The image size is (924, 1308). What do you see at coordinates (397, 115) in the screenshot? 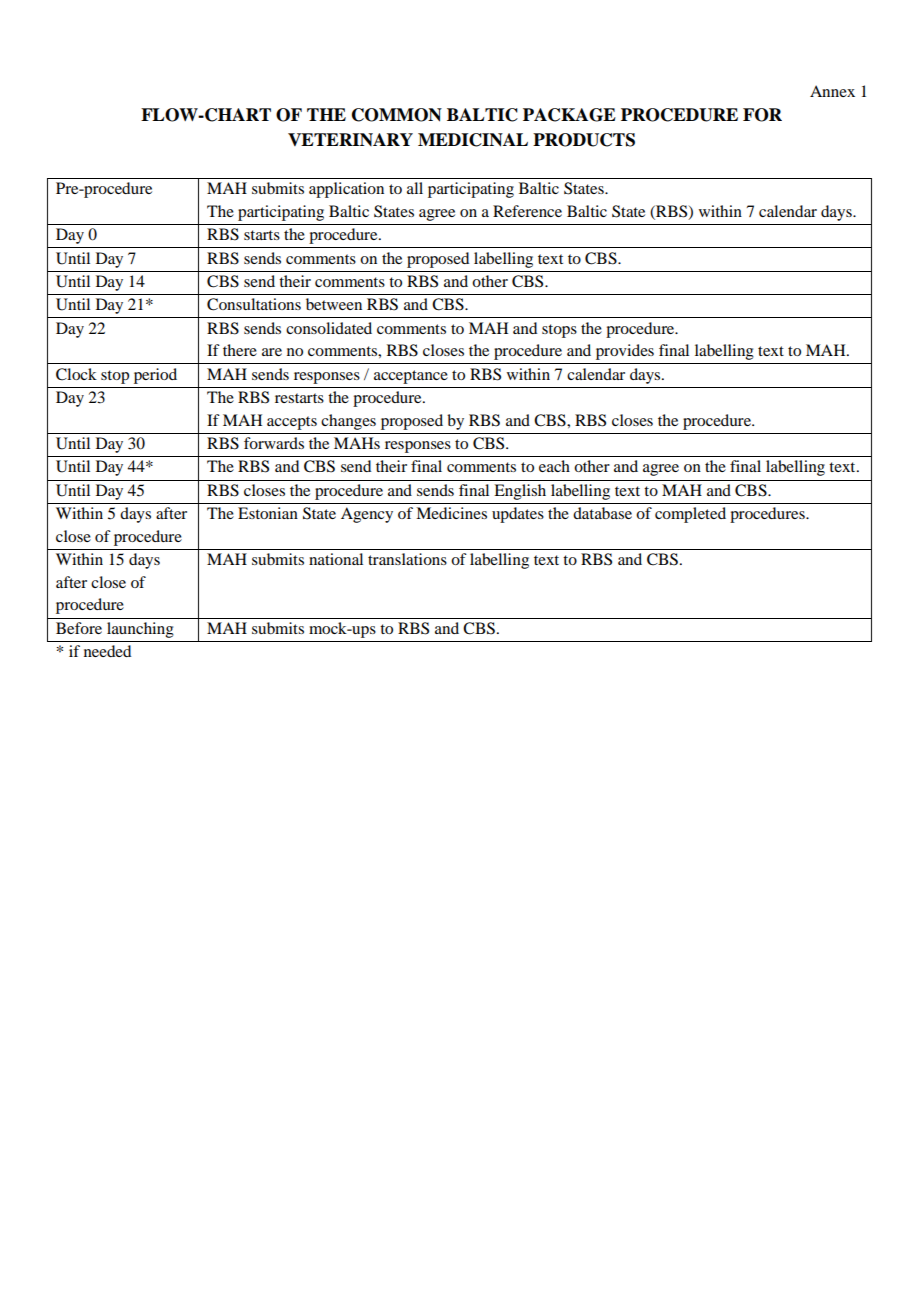
I see `COMMON` at bounding box center [397, 115].
